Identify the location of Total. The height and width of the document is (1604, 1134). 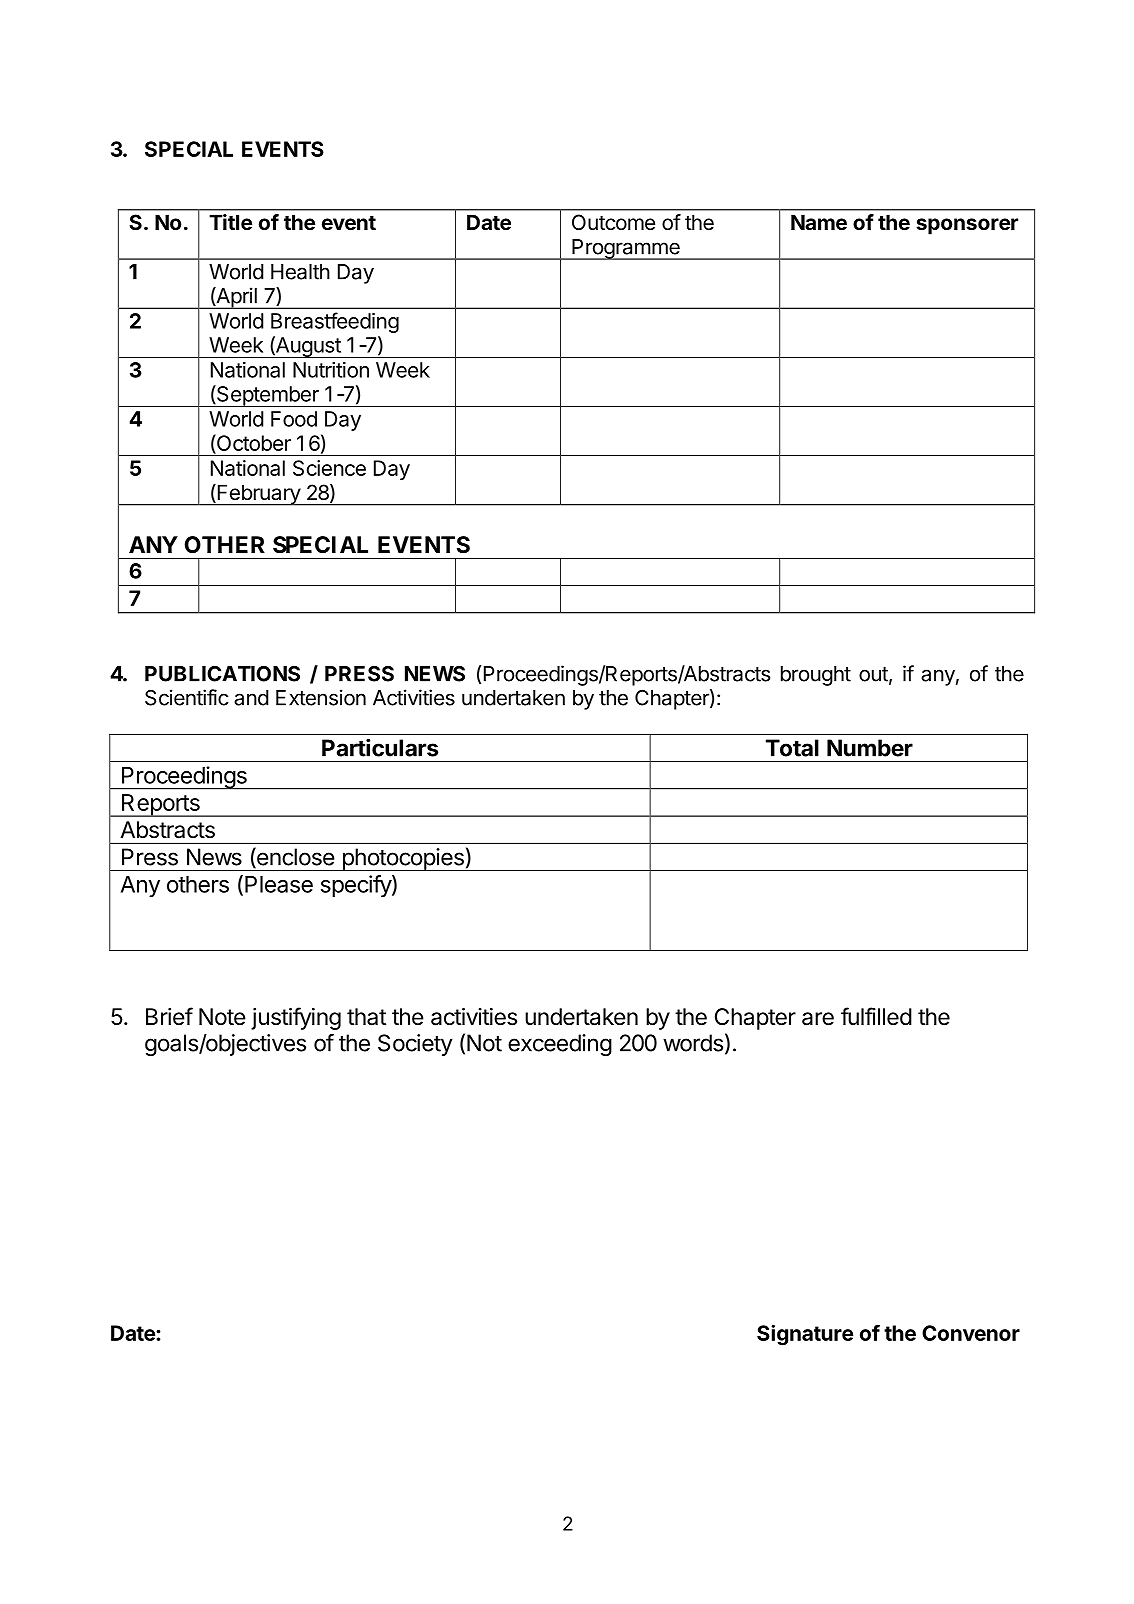
(792, 748).
